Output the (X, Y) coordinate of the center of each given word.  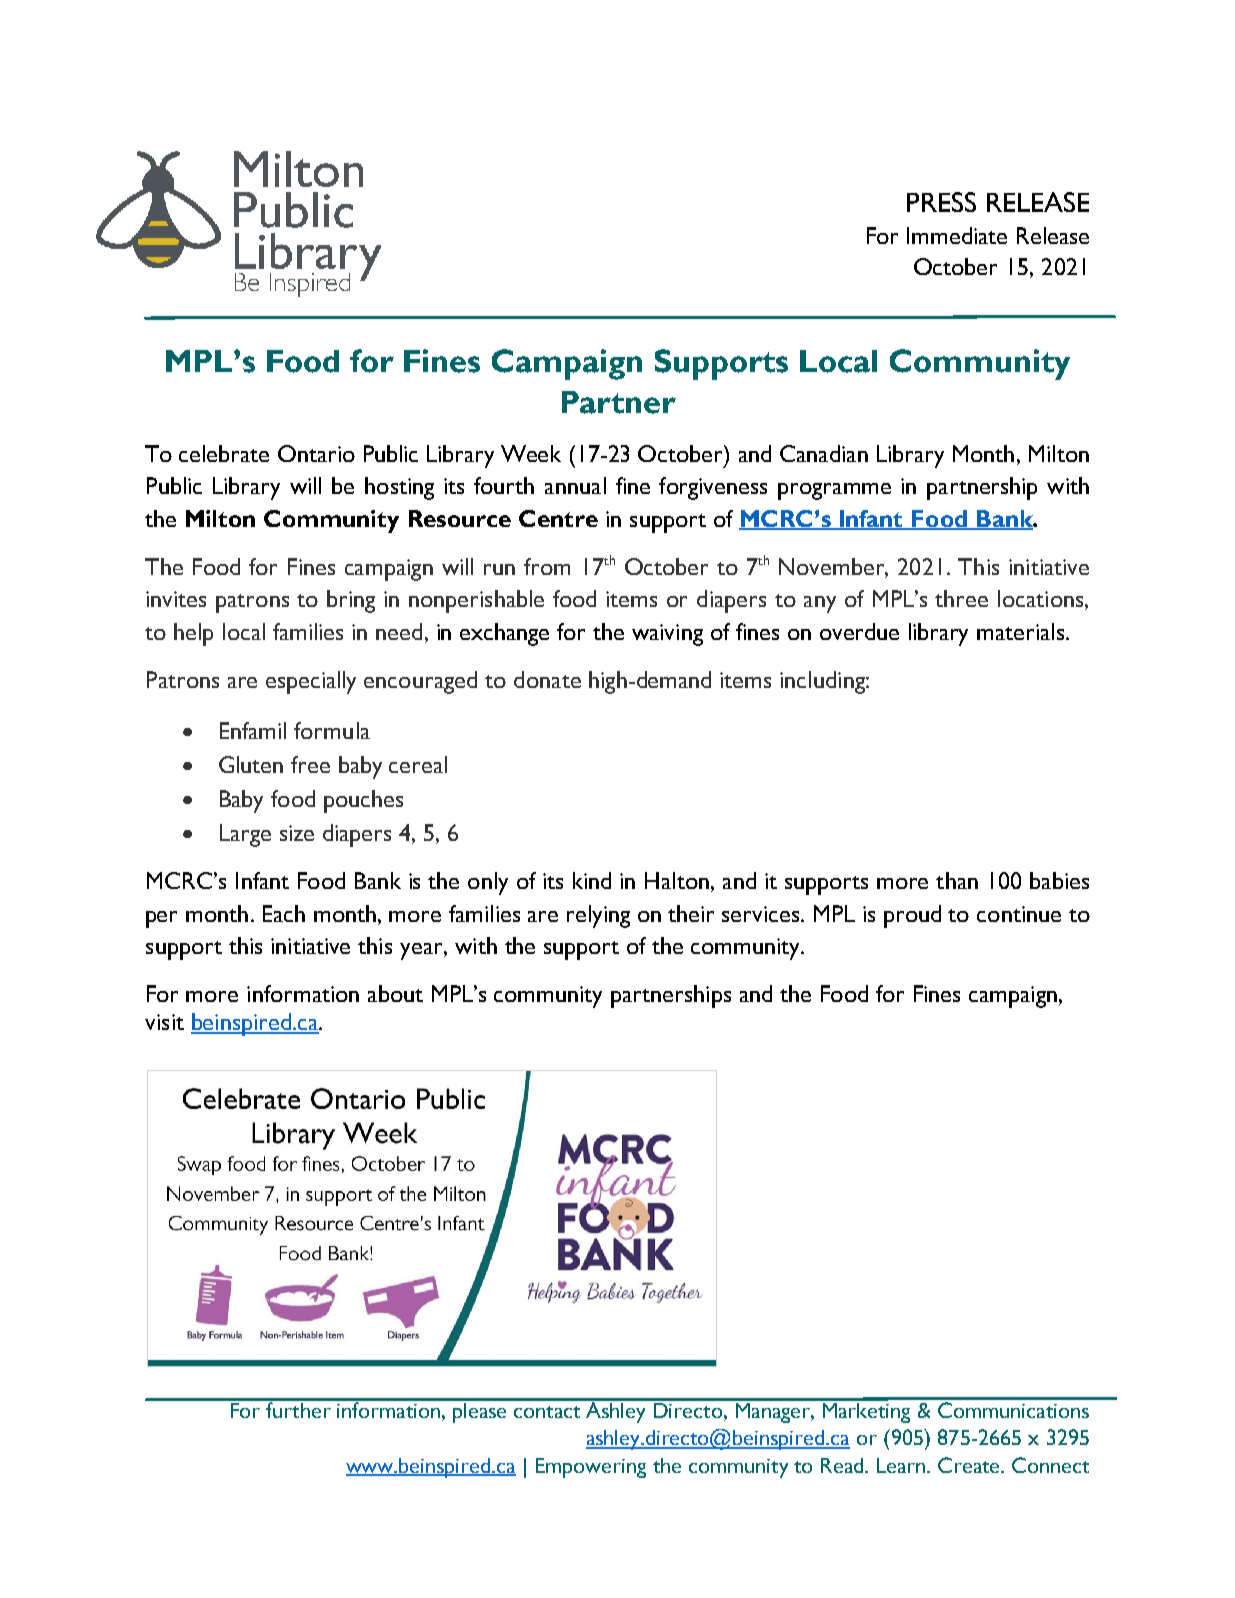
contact (547, 1412)
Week (531, 453)
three (961, 598)
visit (164, 1022)
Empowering (591, 1468)
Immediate (957, 235)
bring (351, 601)
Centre (558, 518)
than (957, 880)
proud (912, 916)
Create (970, 1465)
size (297, 833)
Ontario (316, 453)
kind (592, 880)
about (395, 993)
